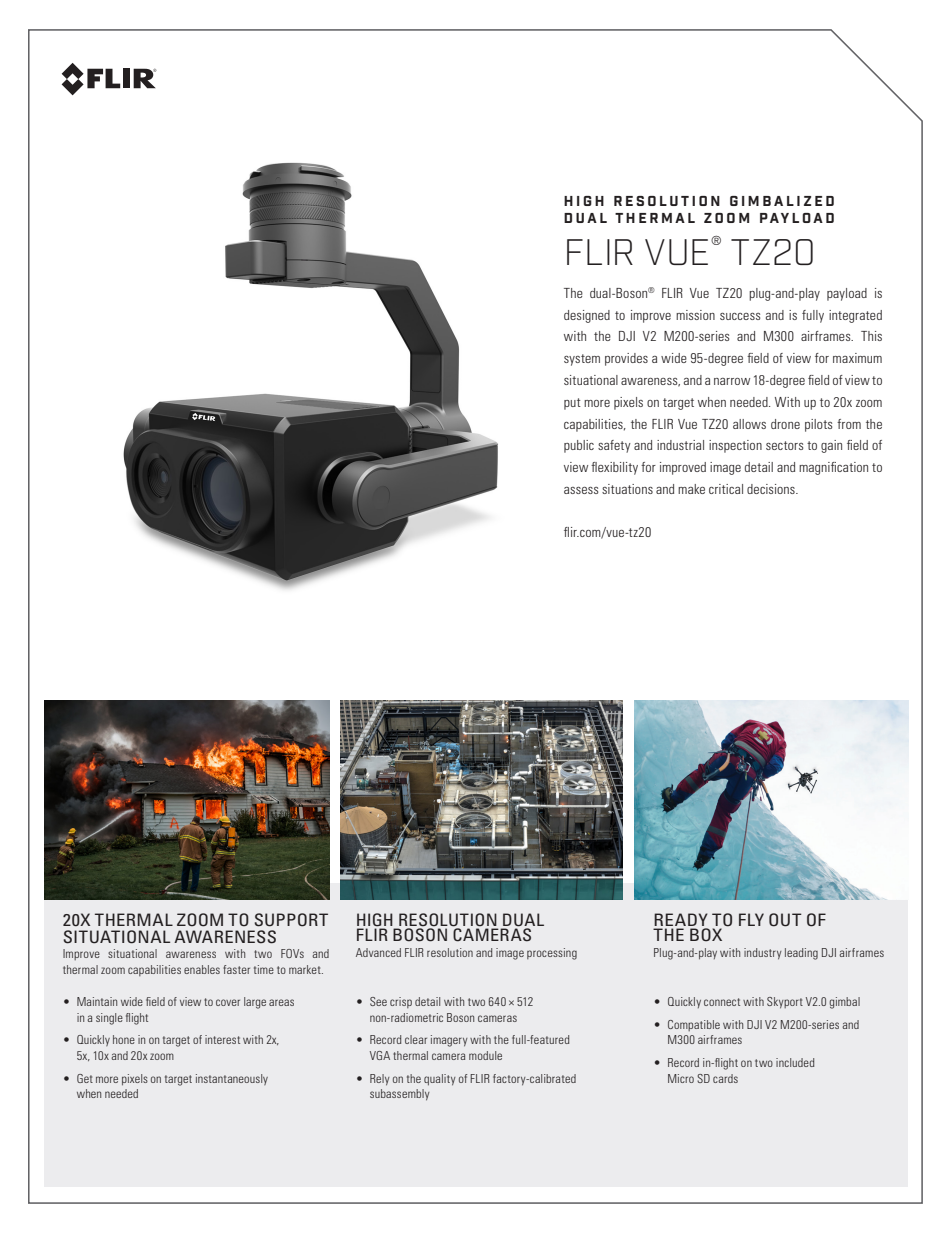 The height and width of the document is (1233, 952). I want to click on system, so click(582, 360).
